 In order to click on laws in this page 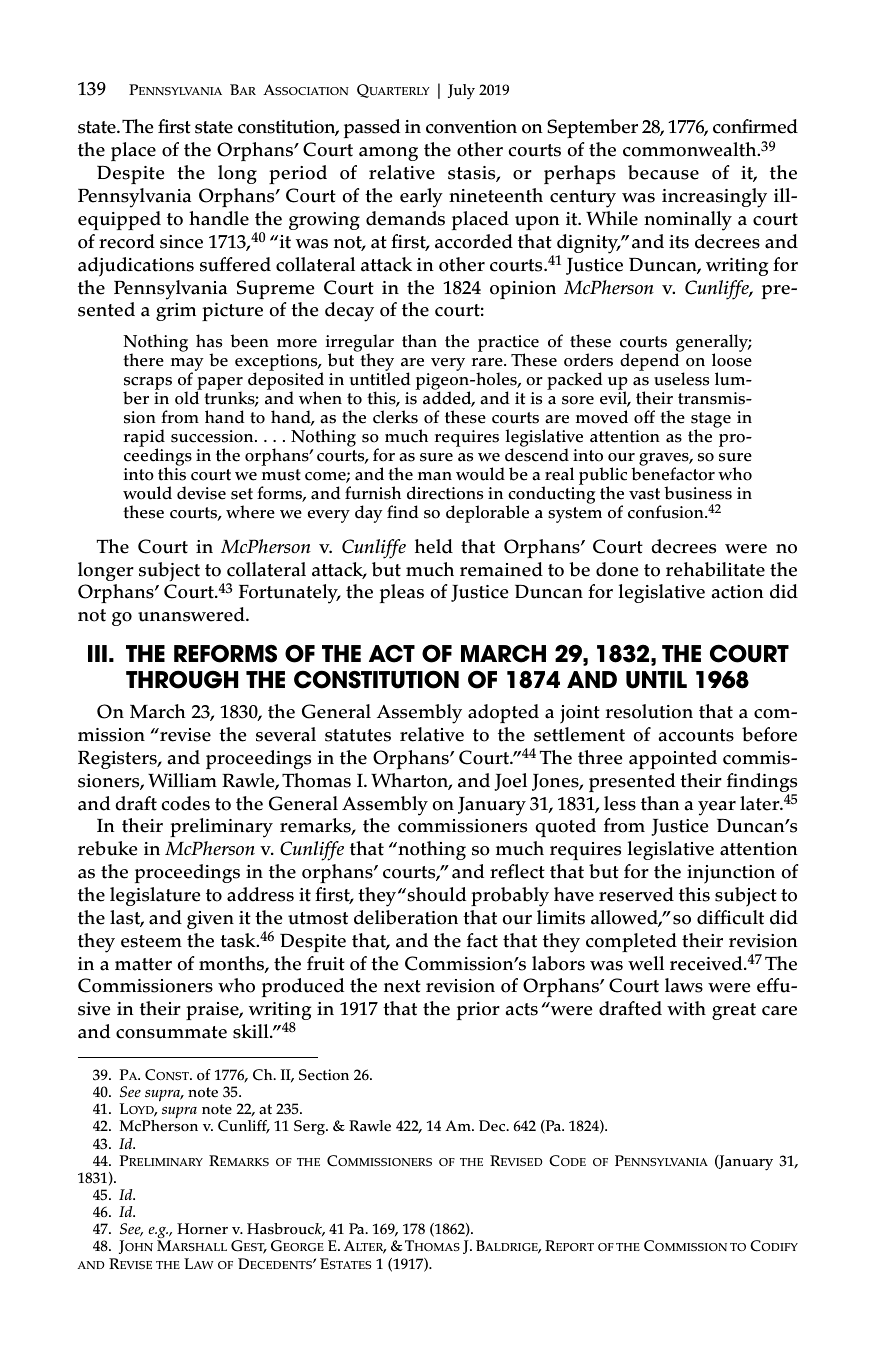, I will do `click(684, 985)`.
